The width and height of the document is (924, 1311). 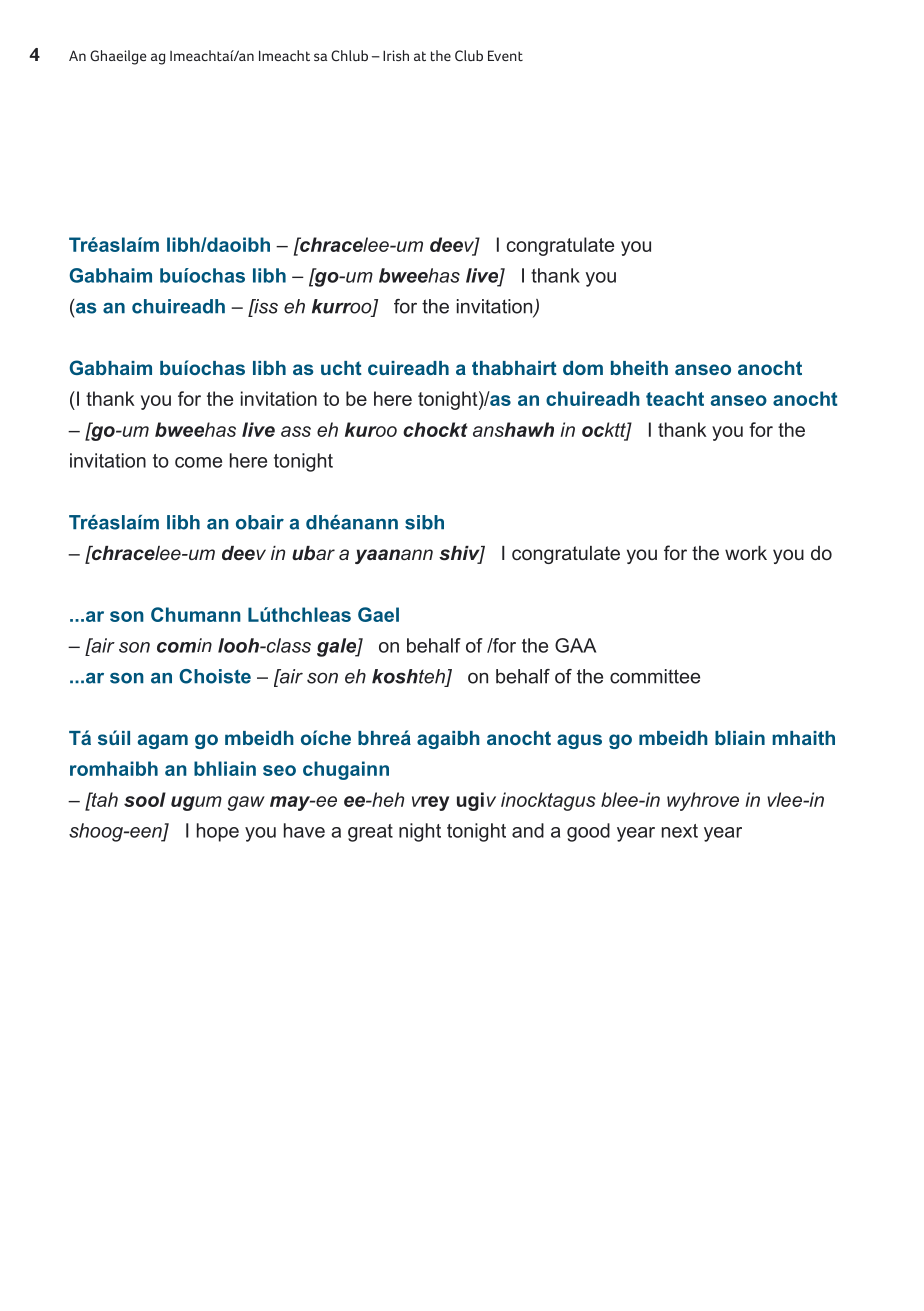 I want to click on Event, so click(x=505, y=55).
